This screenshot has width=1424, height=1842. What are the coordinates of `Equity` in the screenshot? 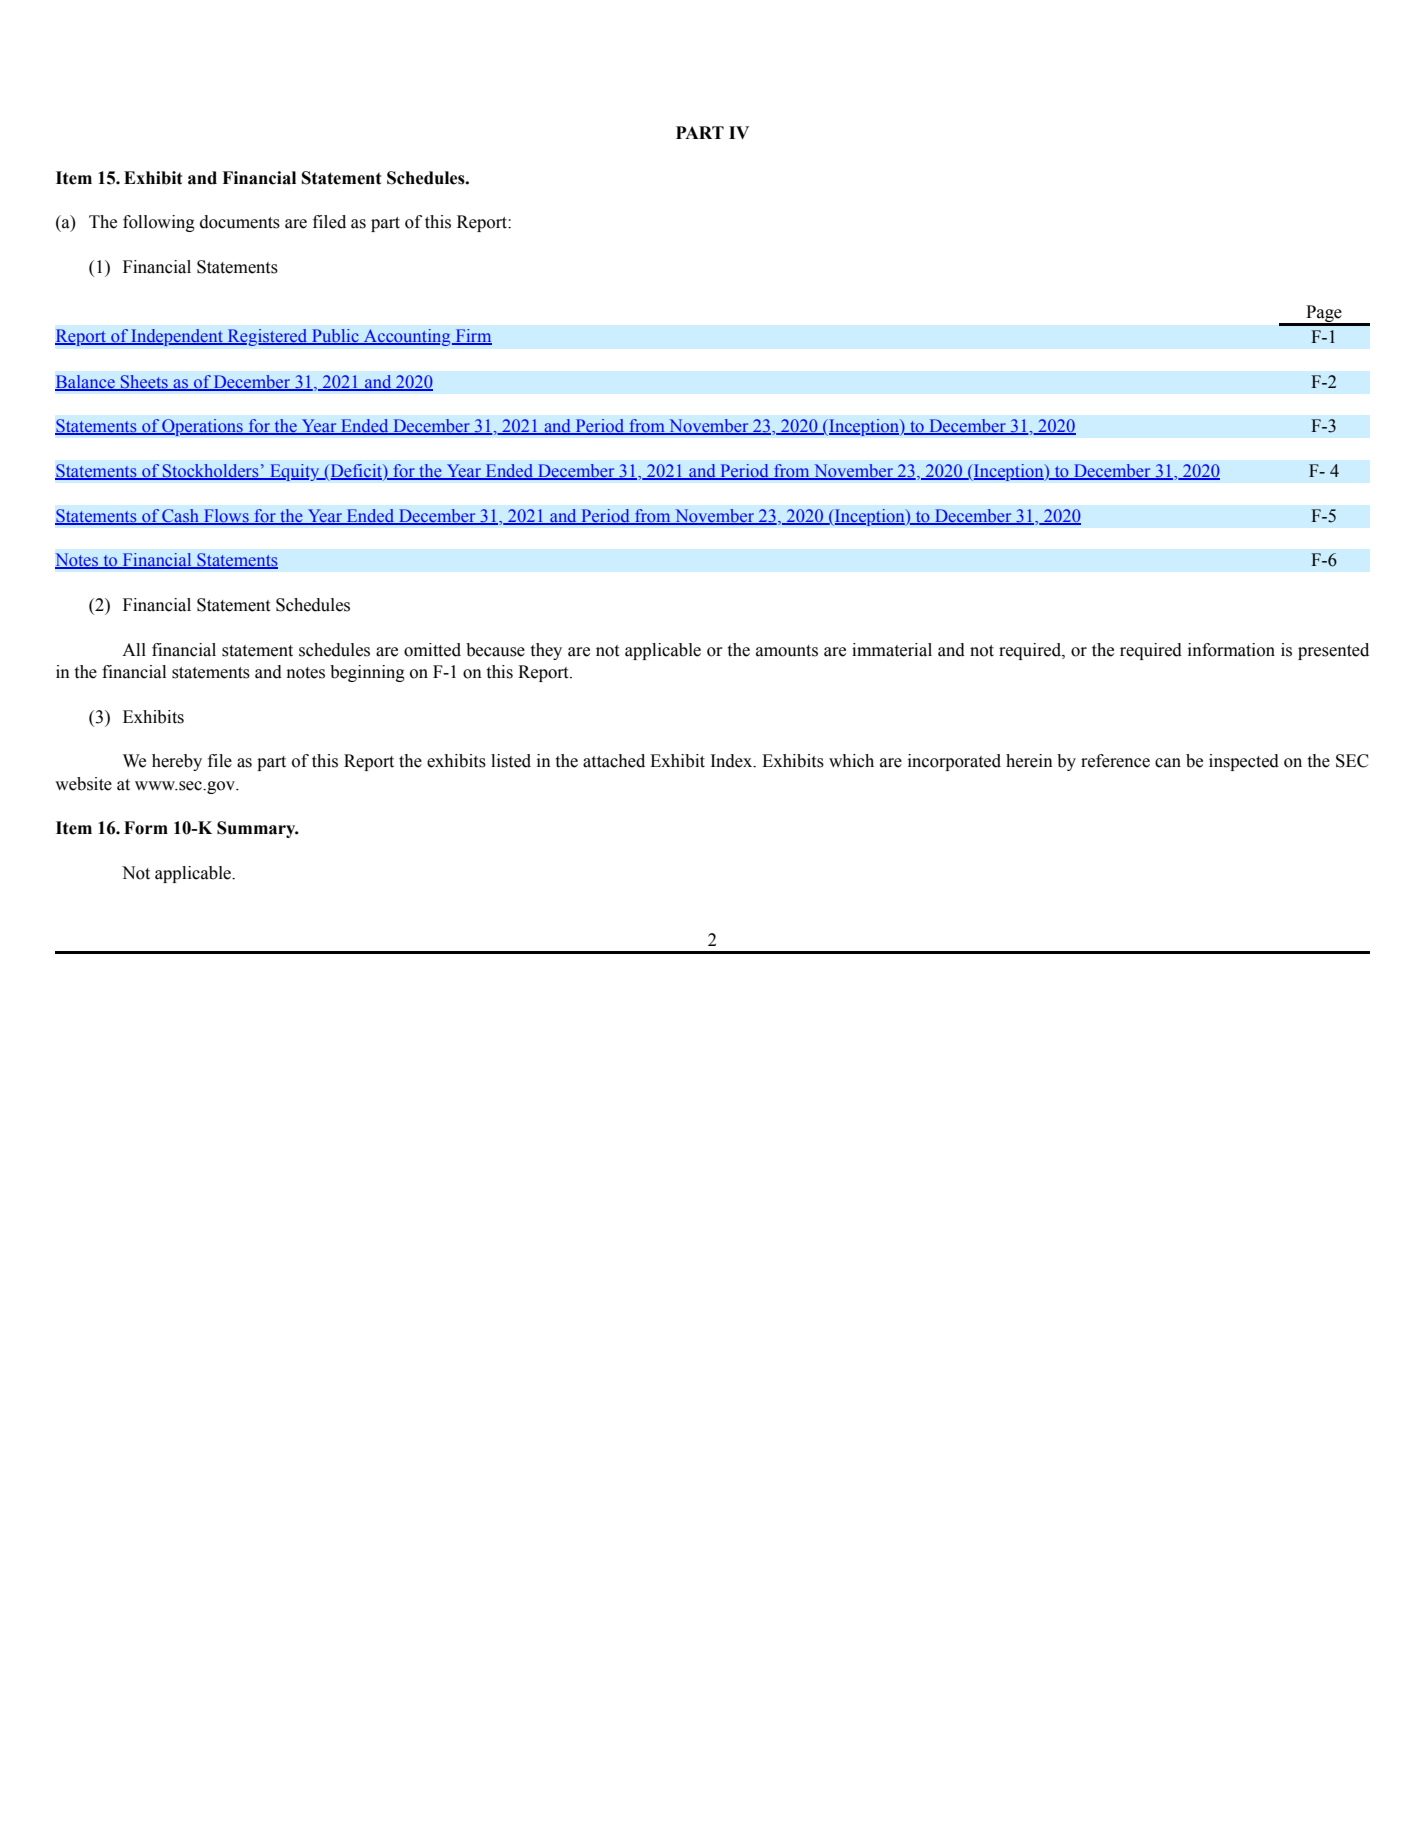 It's located at (295, 472).
